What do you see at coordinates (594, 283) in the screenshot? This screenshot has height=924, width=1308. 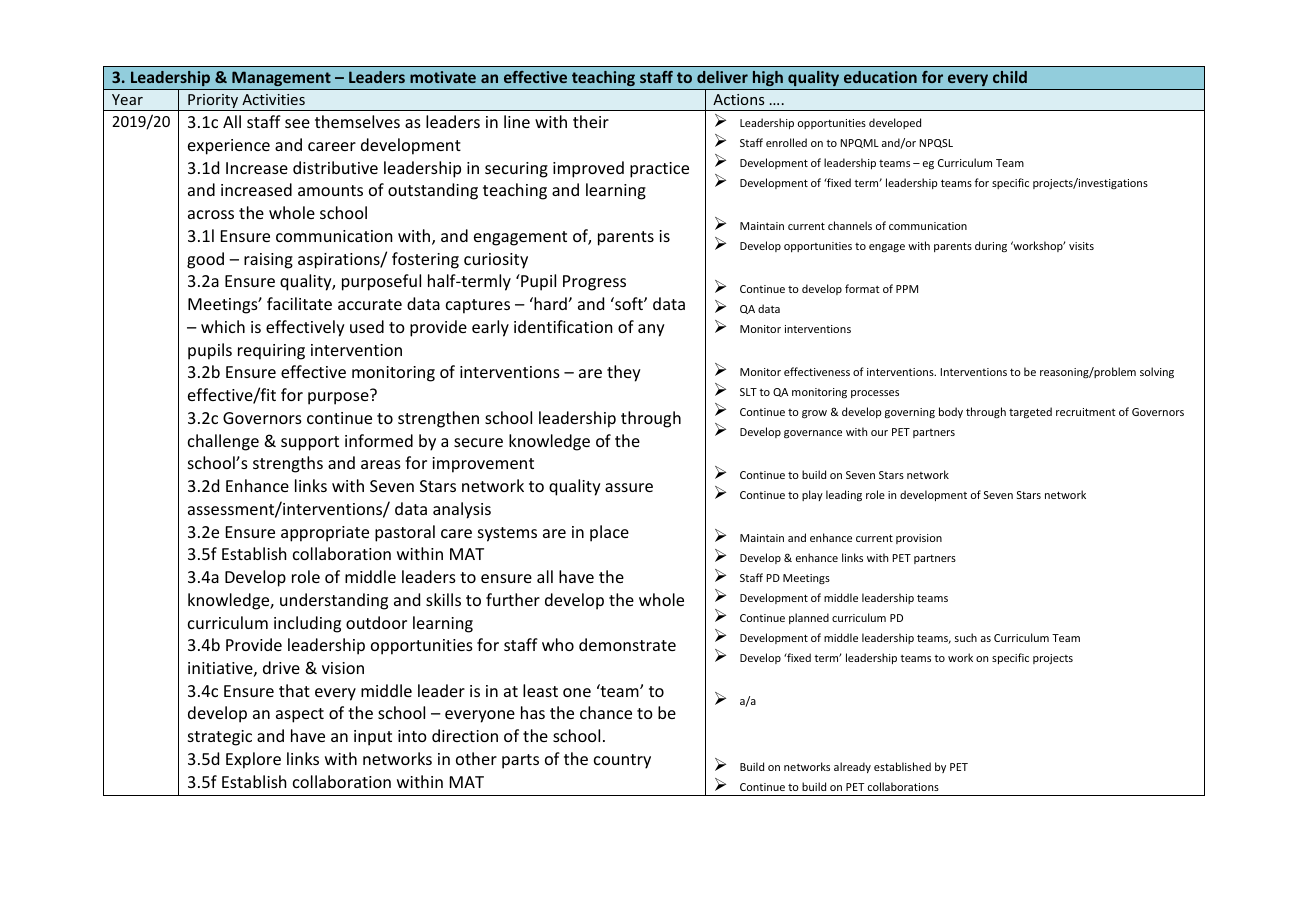 I see `Progress` at bounding box center [594, 283].
